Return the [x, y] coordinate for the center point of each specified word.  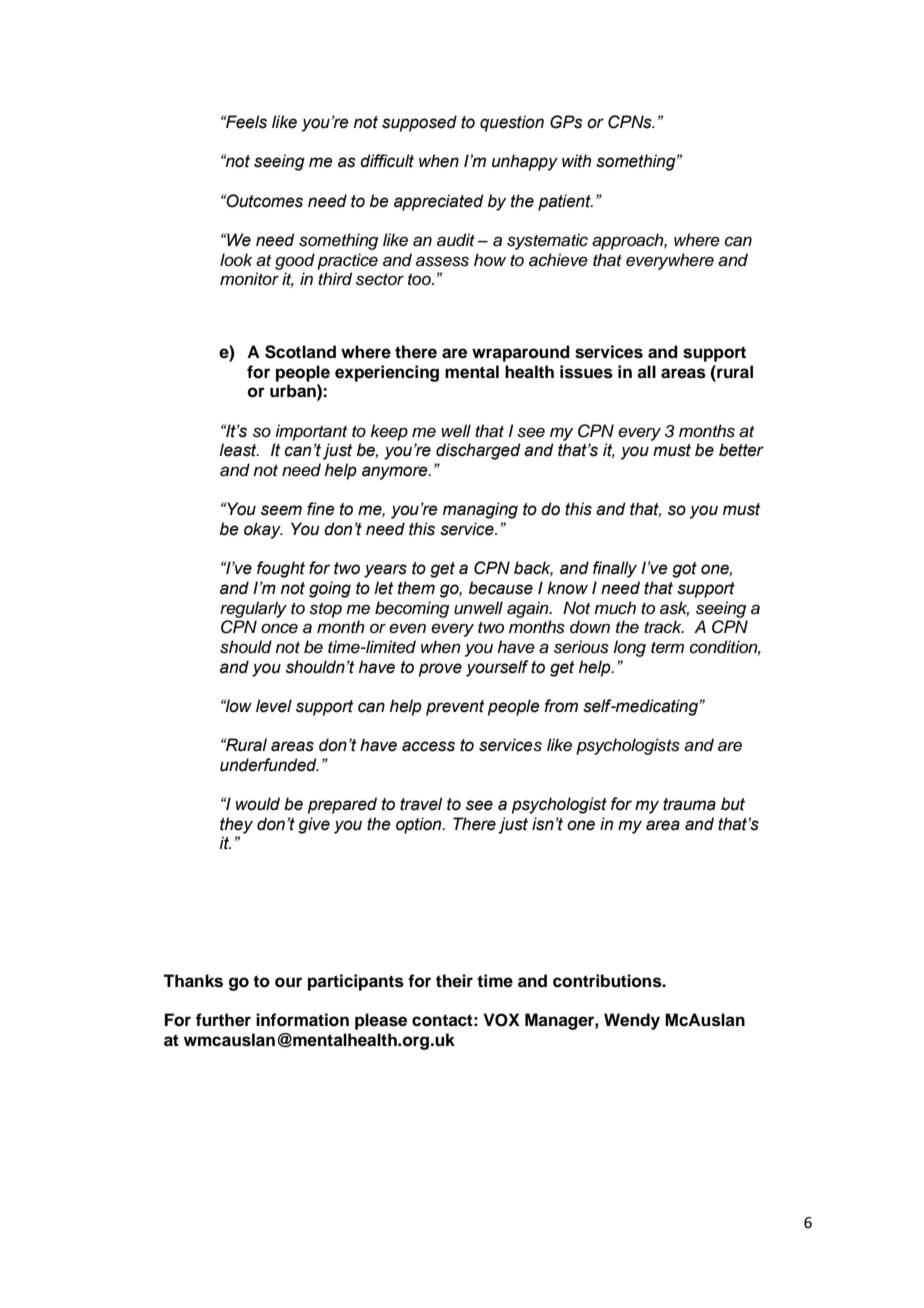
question [512, 123]
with [576, 161]
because [501, 588]
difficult [387, 161]
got [684, 570]
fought [281, 569]
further [223, 1020]
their [454, 981]
